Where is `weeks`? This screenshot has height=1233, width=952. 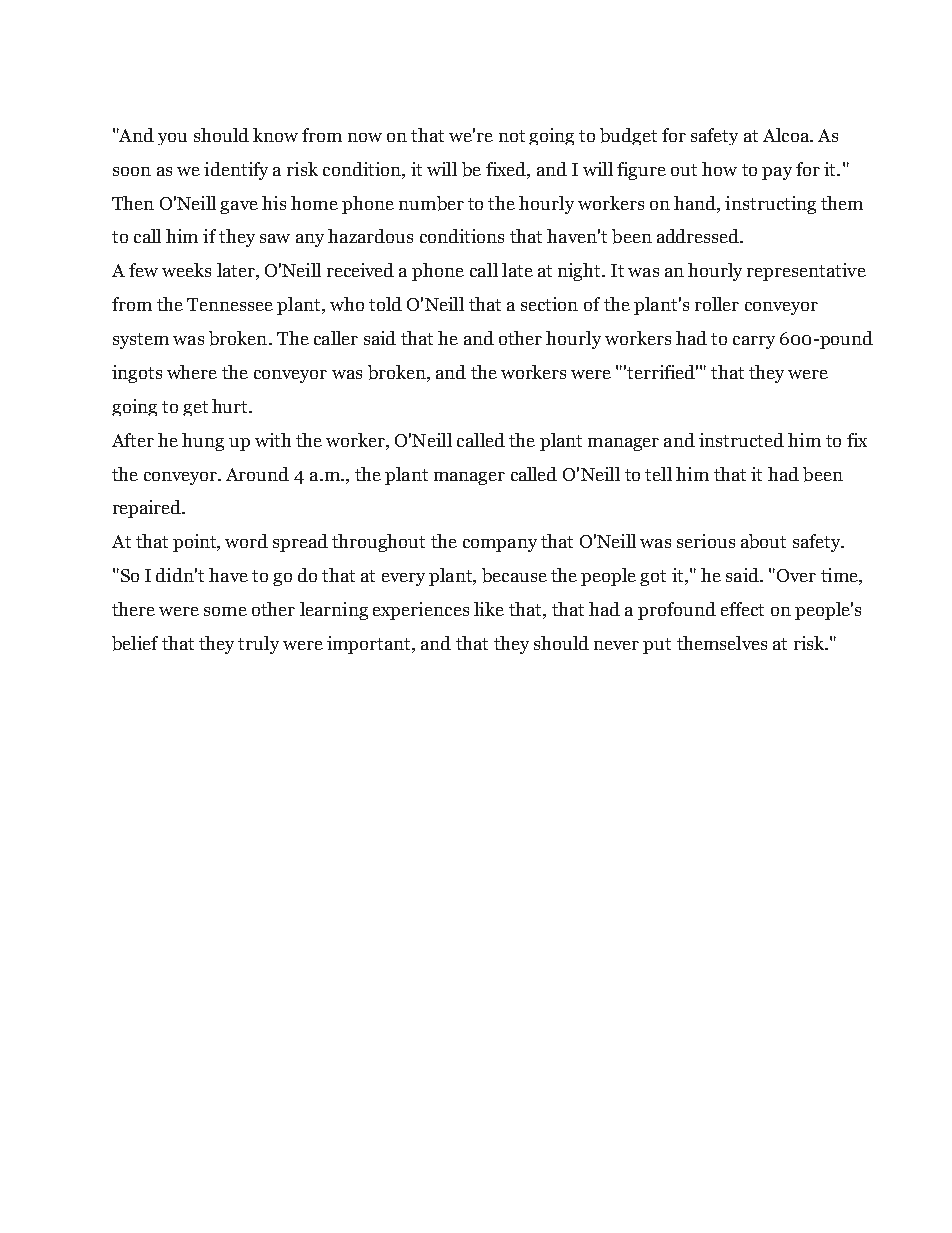 weeks is located at coordinates (186, 270).
